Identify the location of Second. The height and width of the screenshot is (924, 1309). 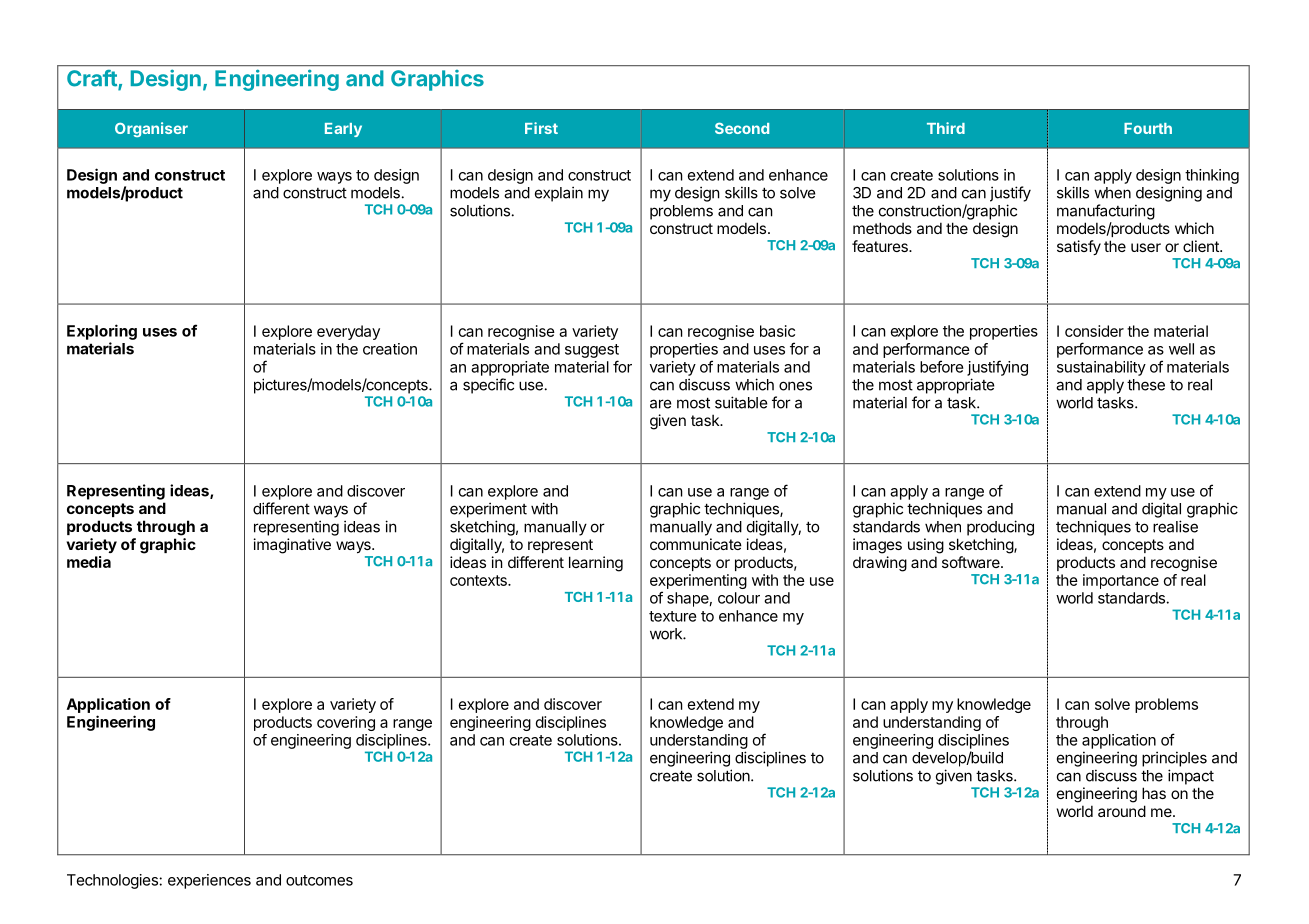
(742, 128).
